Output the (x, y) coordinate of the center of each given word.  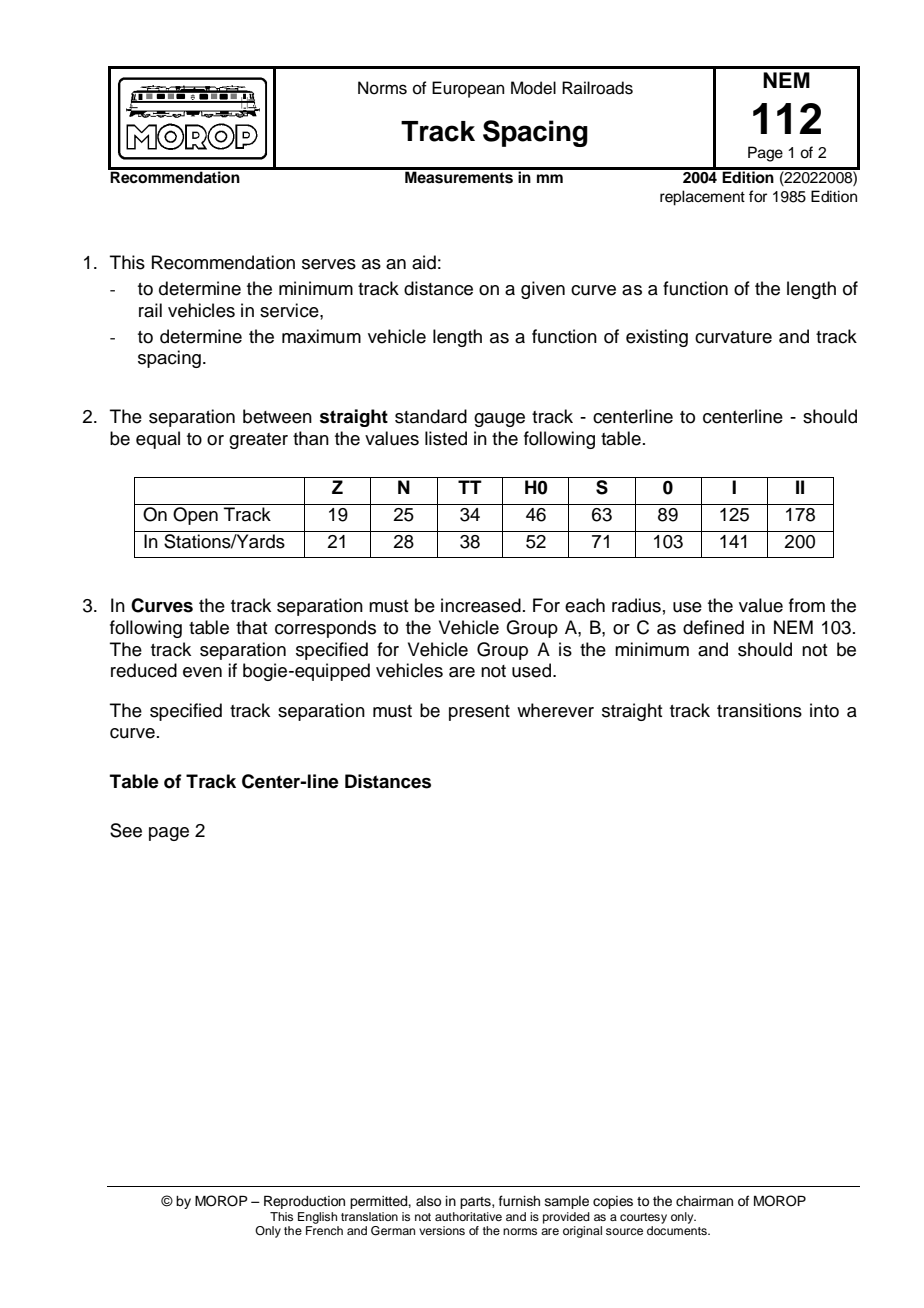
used (531, 670)
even (202, 672)
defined (713, 627)
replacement (702, 198)
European (468, 89)
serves (329, 264)
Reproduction (304, 1202)
